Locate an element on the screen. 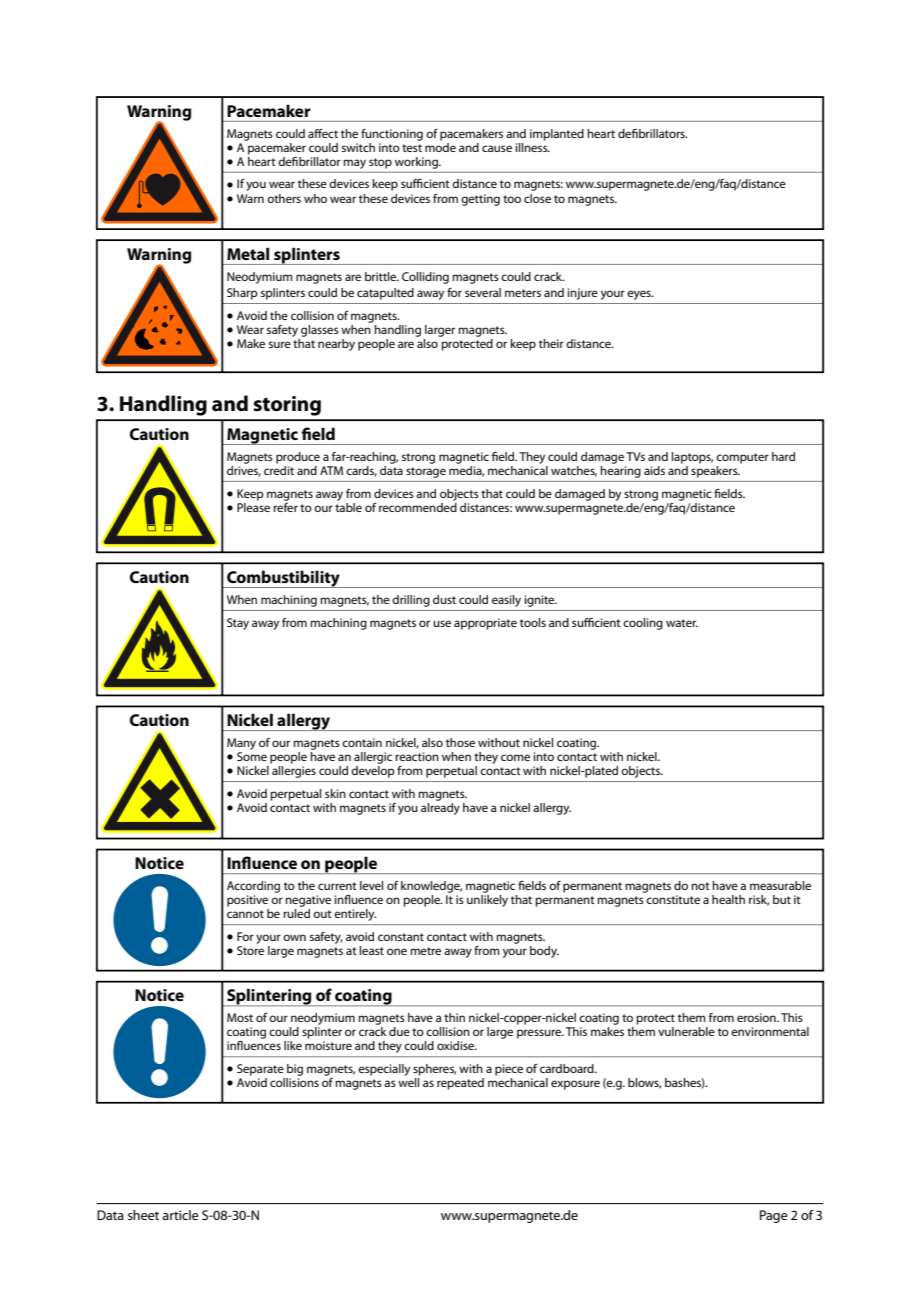  health is located at coordinates (728, 899).
